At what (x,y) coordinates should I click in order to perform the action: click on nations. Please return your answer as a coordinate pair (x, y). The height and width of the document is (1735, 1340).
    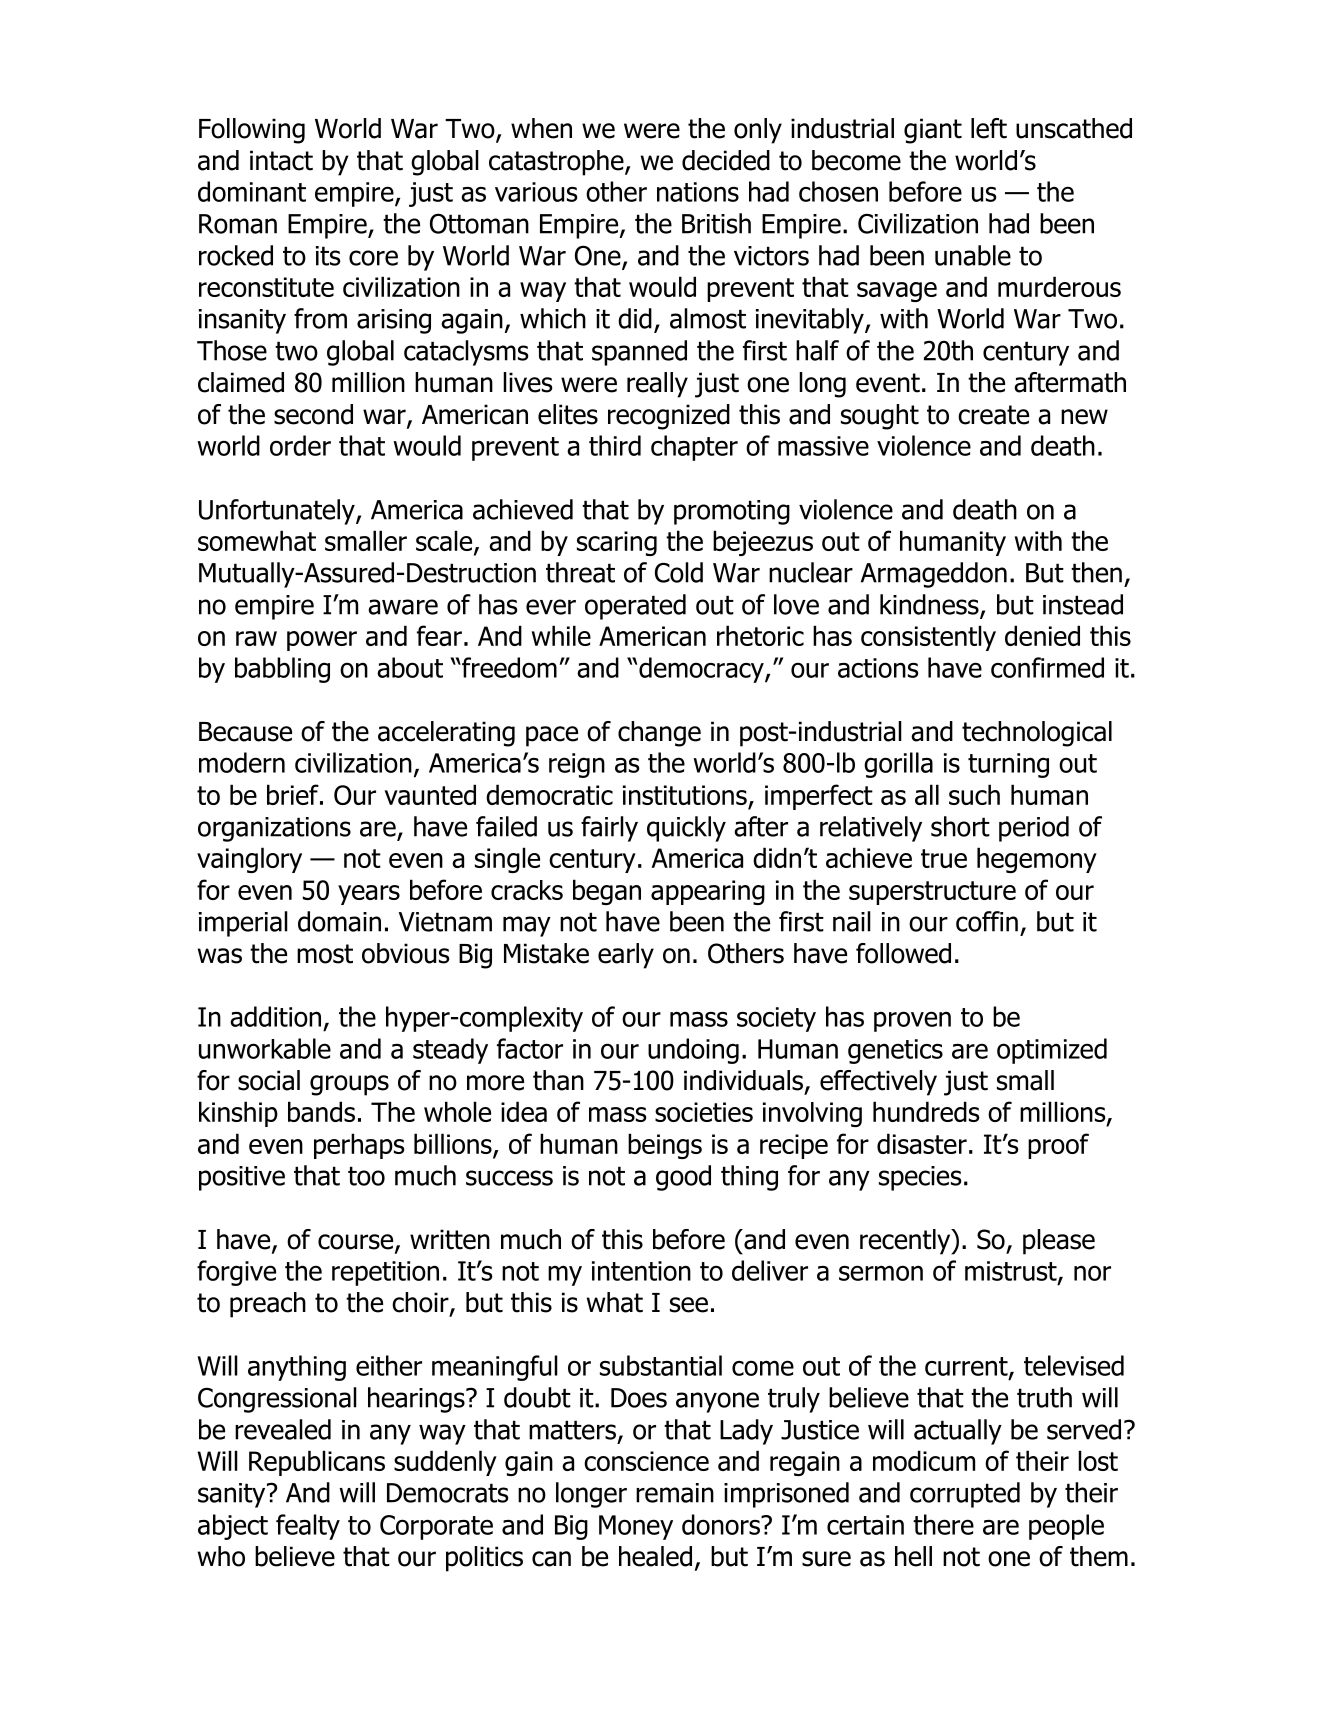
    Looking at the image, I should click on (698, 192).
